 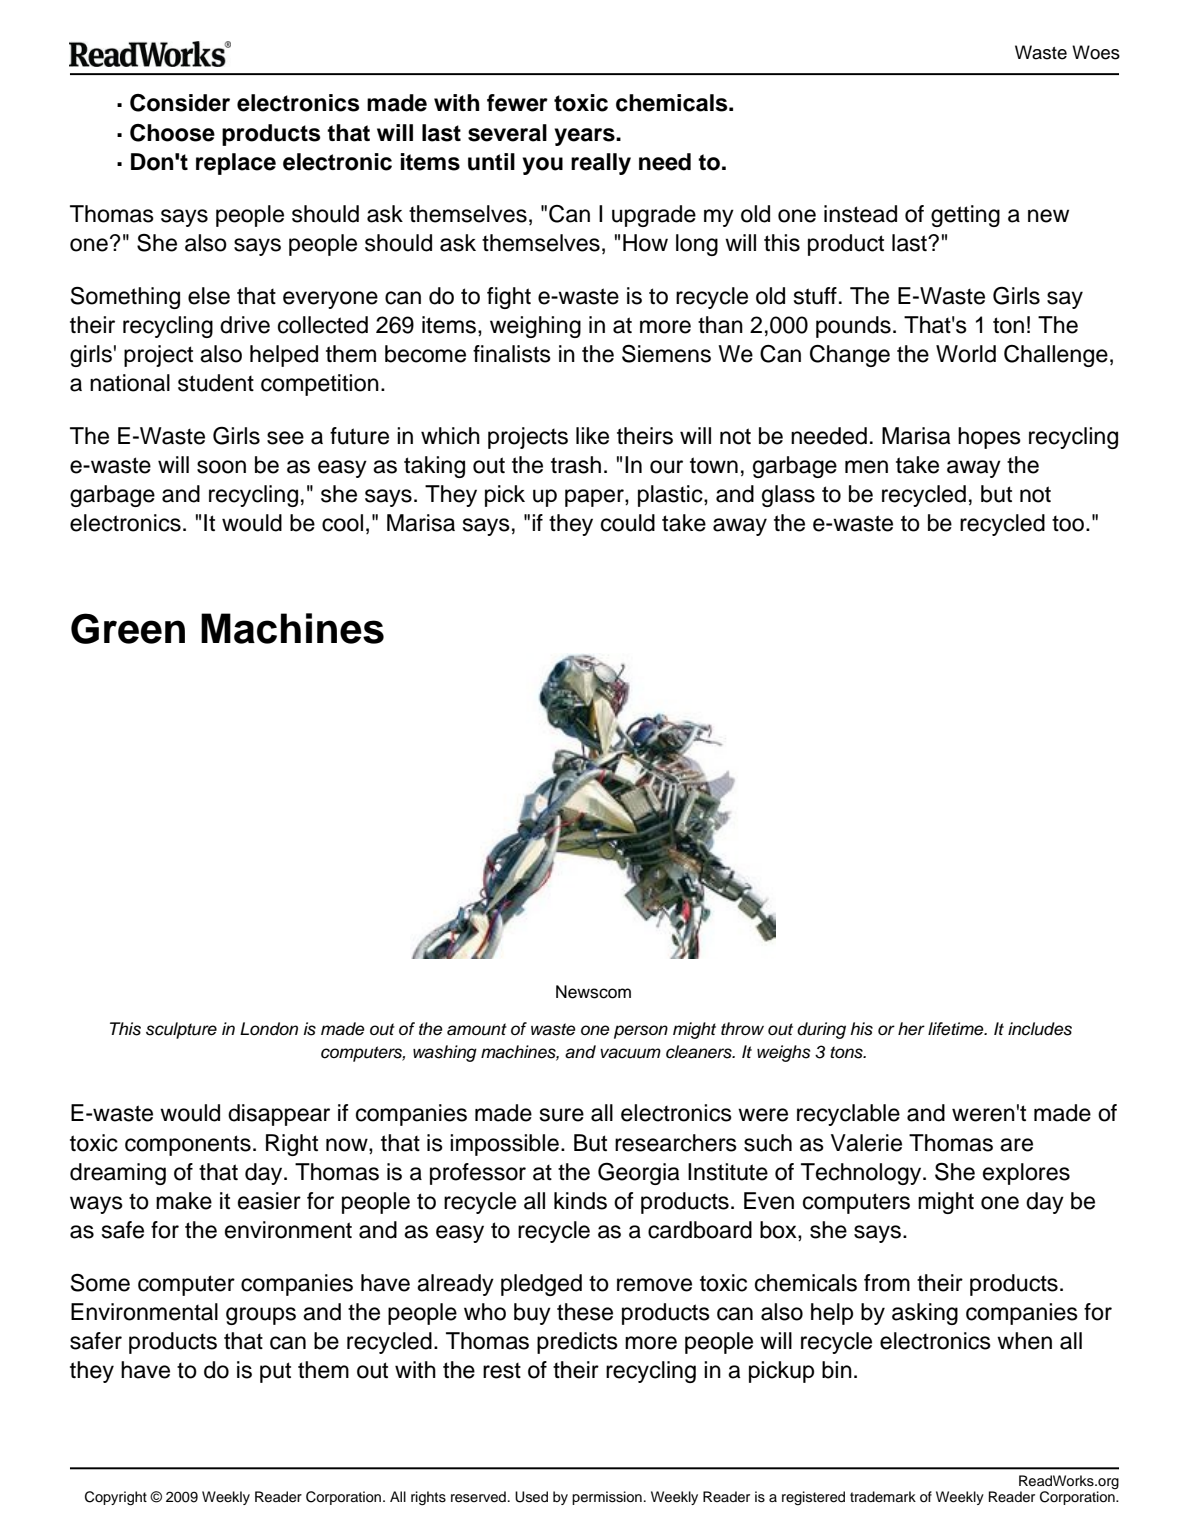 I want to click on components, so click(x=188, y=1145).
